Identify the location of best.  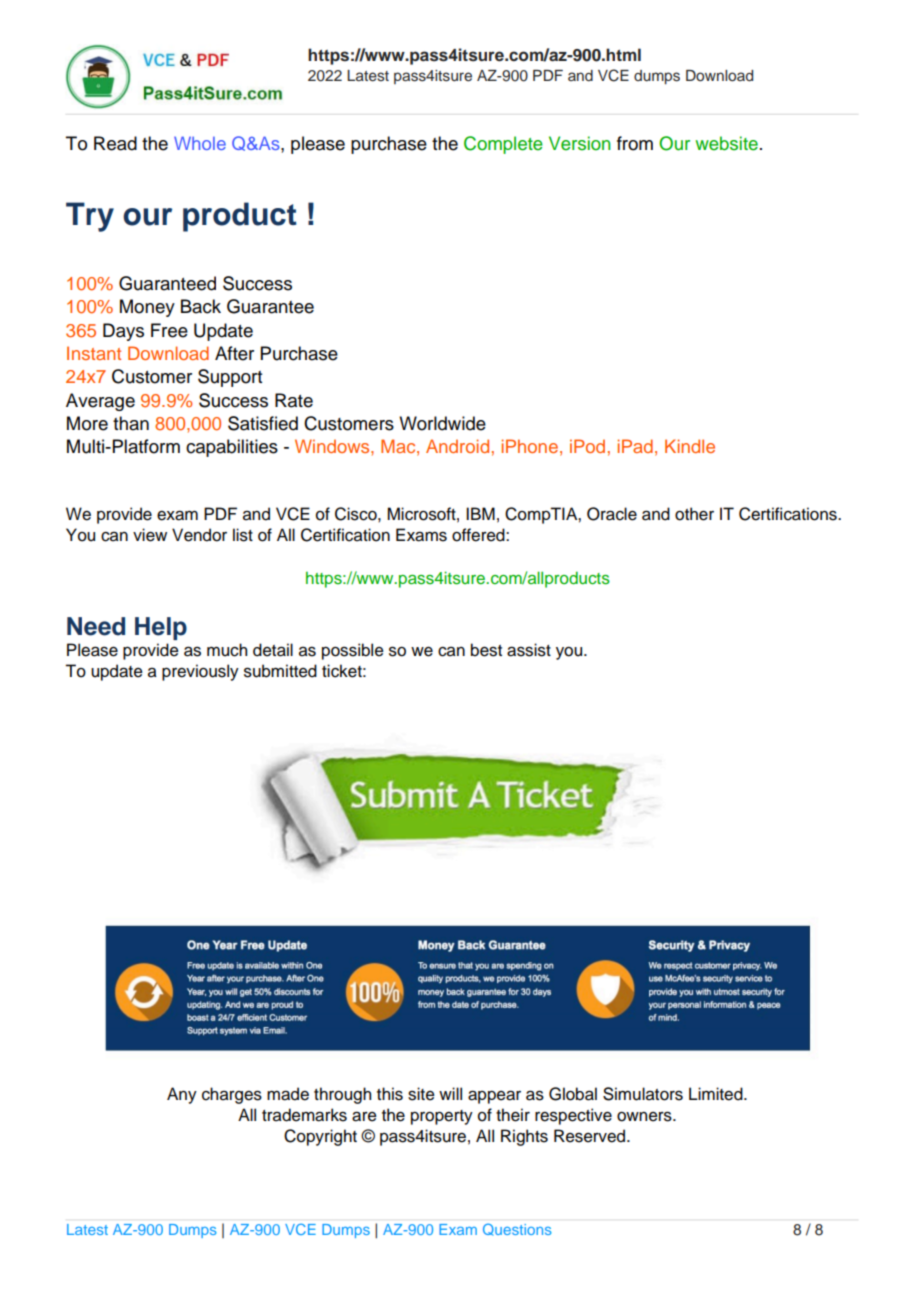
(486, 650).
